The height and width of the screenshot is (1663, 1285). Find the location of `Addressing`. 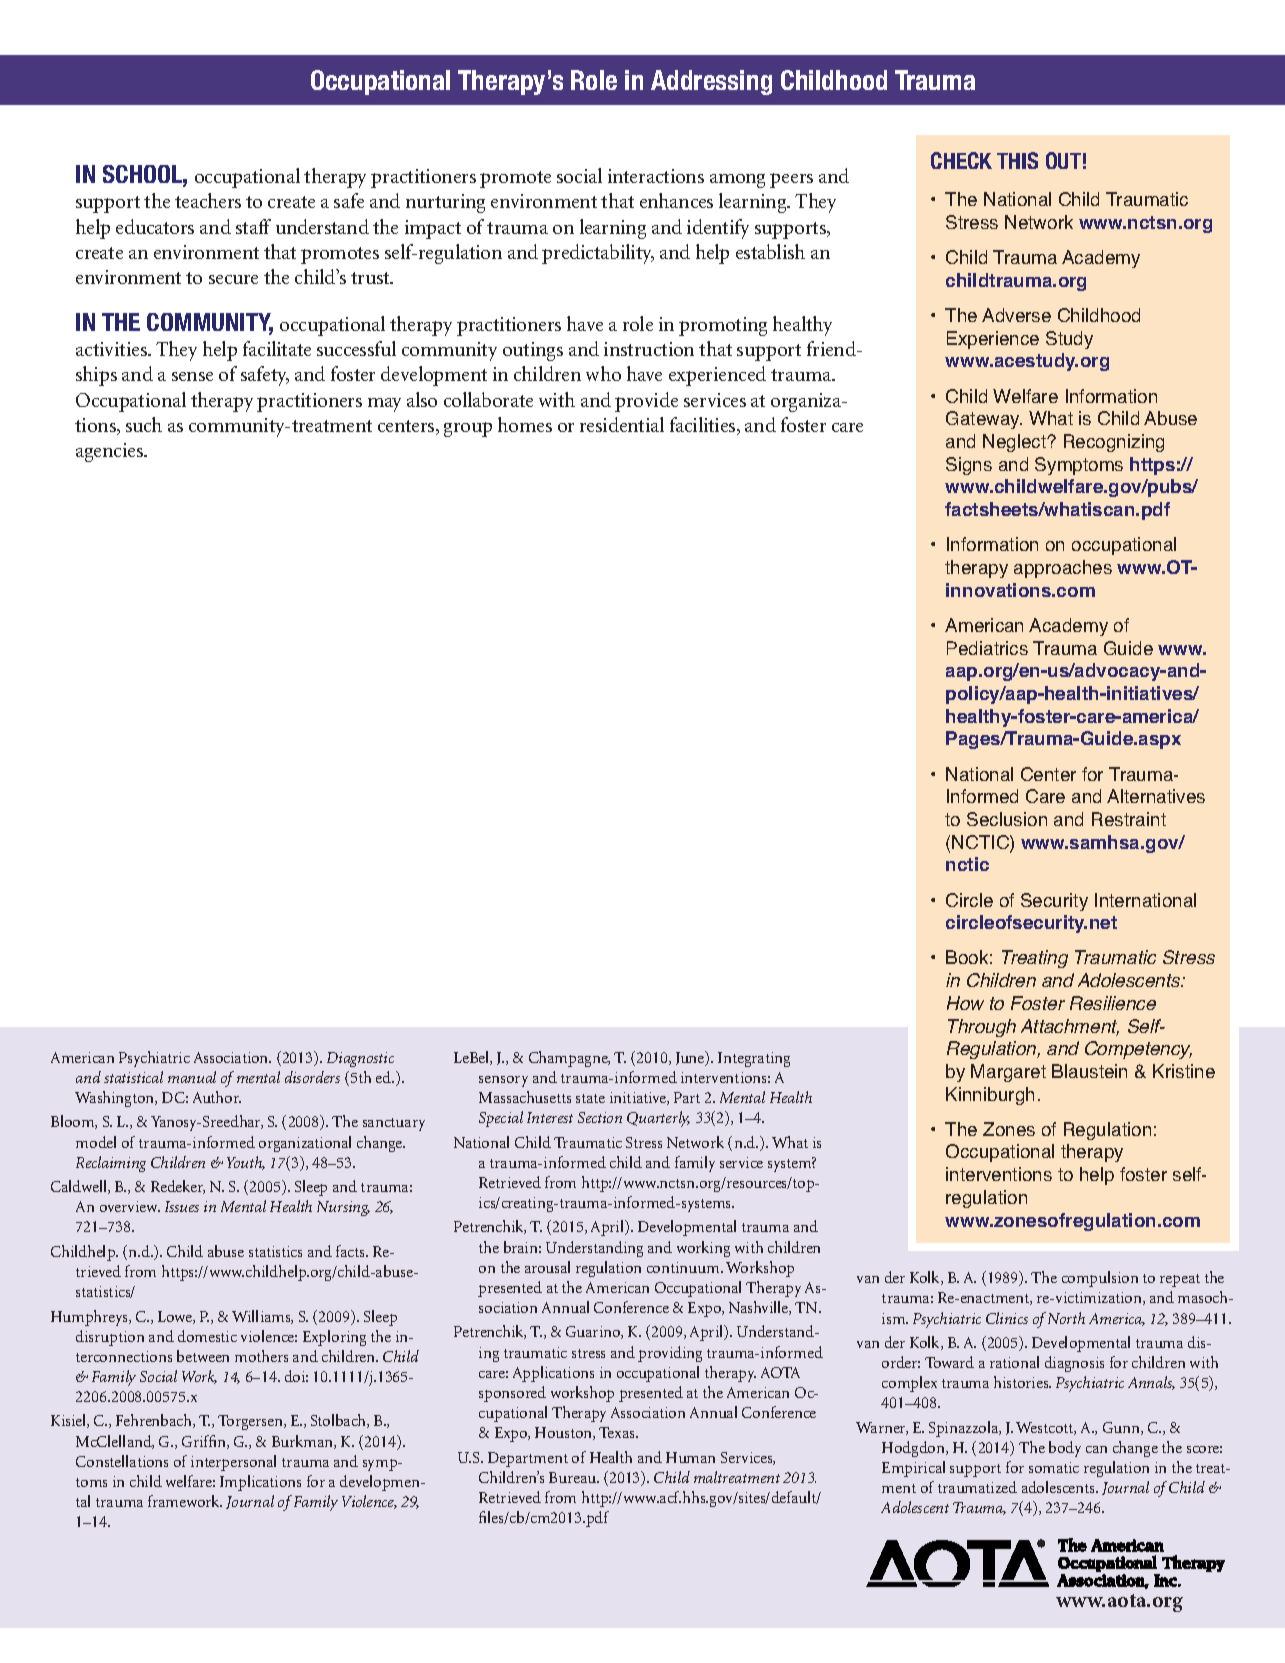

Addressing is located at coordinates (711, 82).
